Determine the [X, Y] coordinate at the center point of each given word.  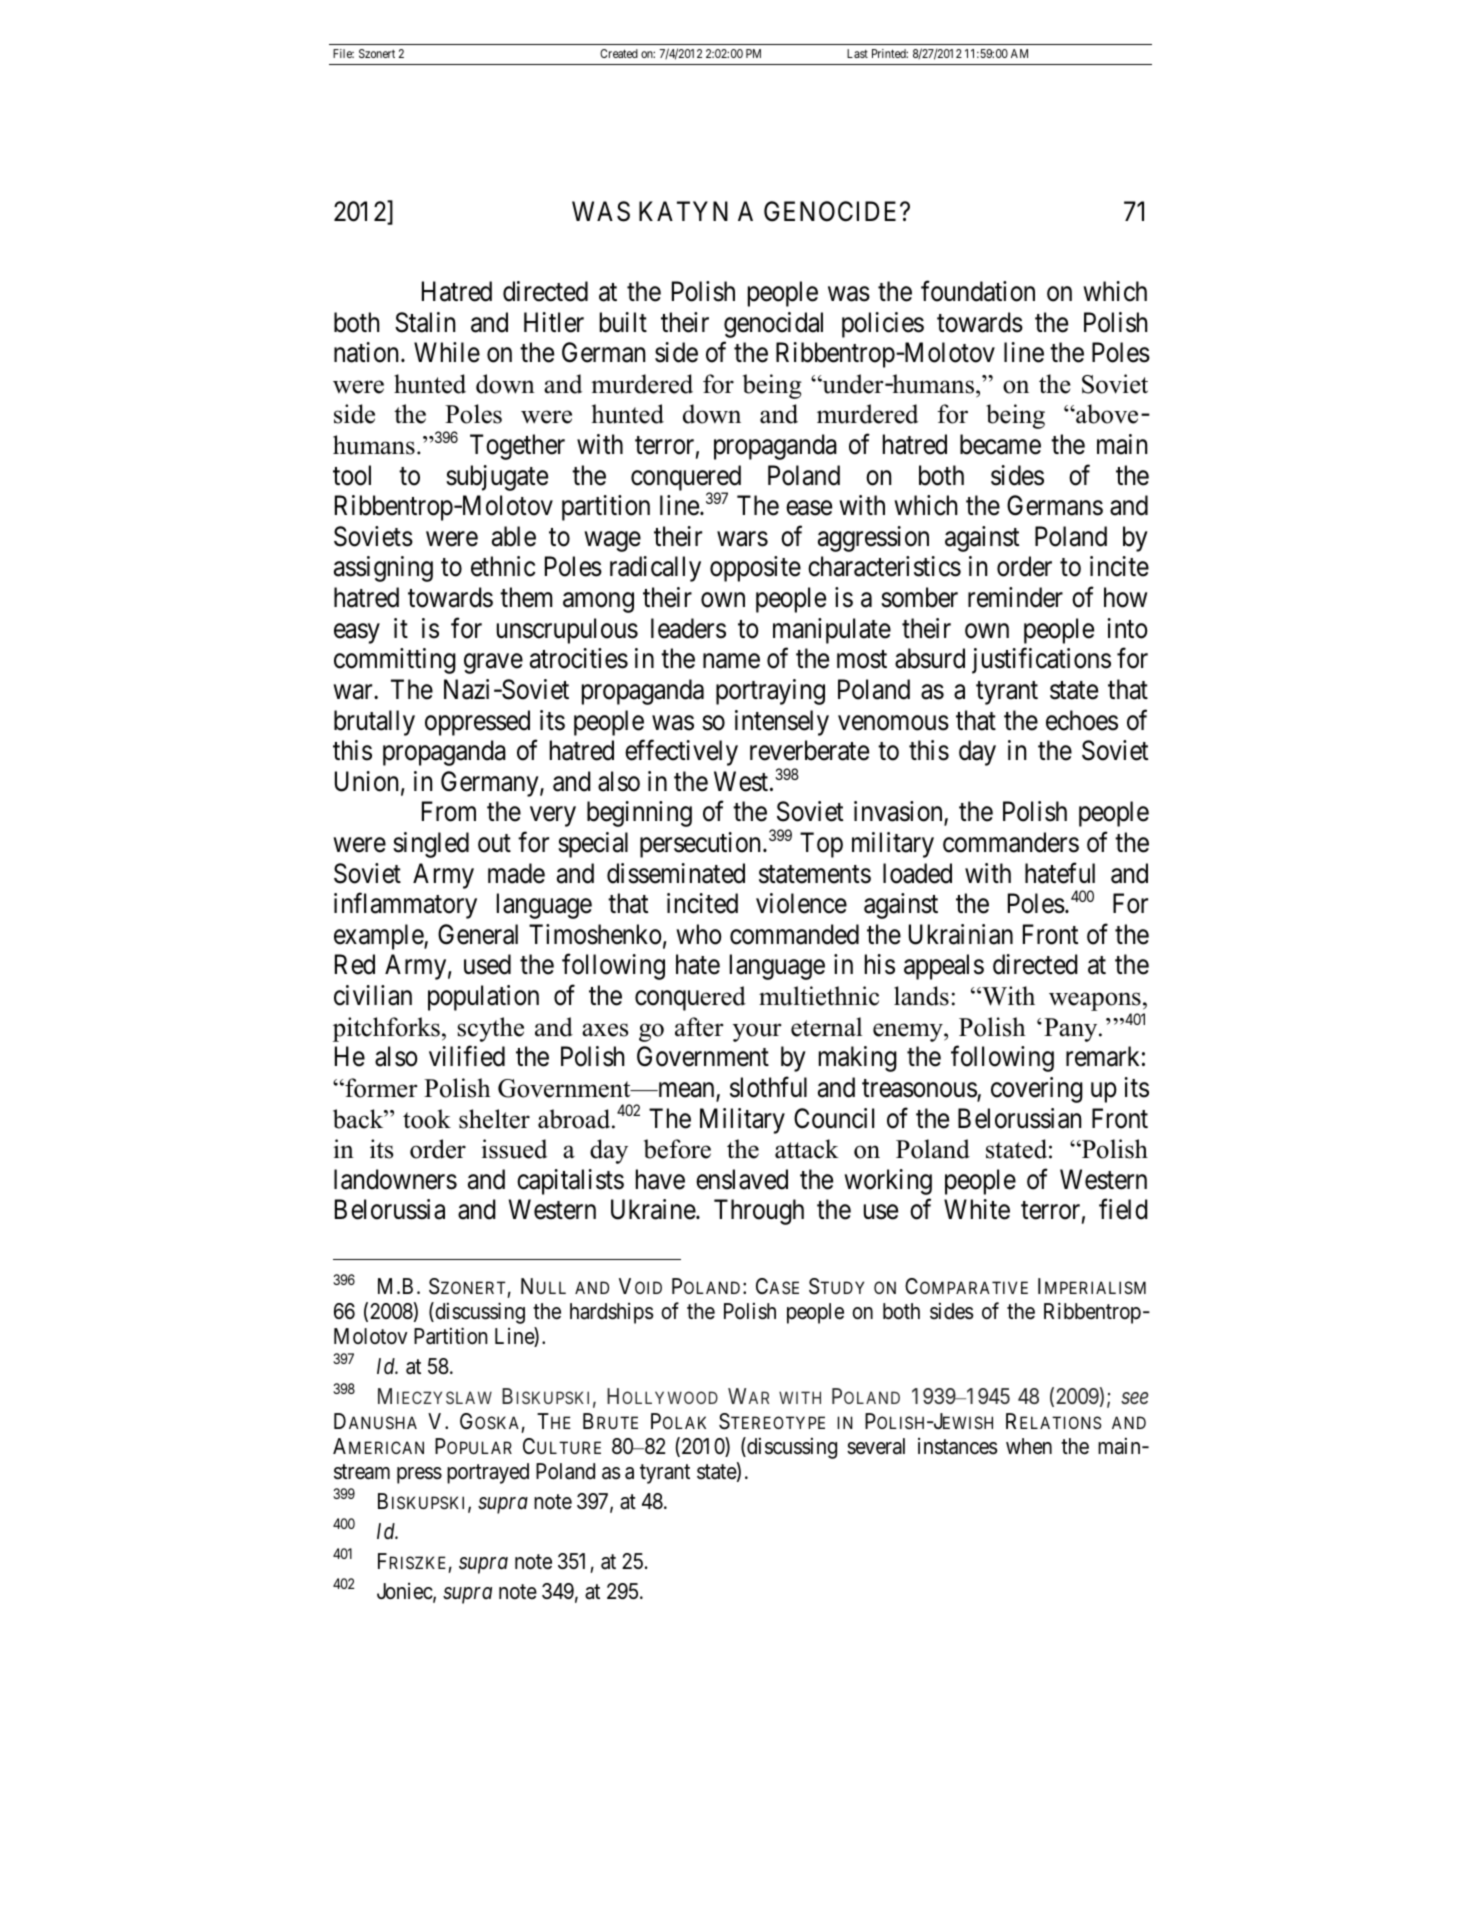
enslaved [742, 1179]
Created [619, 53]
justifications [1041, 661]
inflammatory [405, 906]
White [977, 1209]
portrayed [488, 1473]
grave [493, 664]
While [447, 352]
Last [857, 53]
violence [801, 903]
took [427, 1119]
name [731, 661]
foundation [978, 291]
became [1000, 444]
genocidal [773, 325]
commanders [1011, 842]
